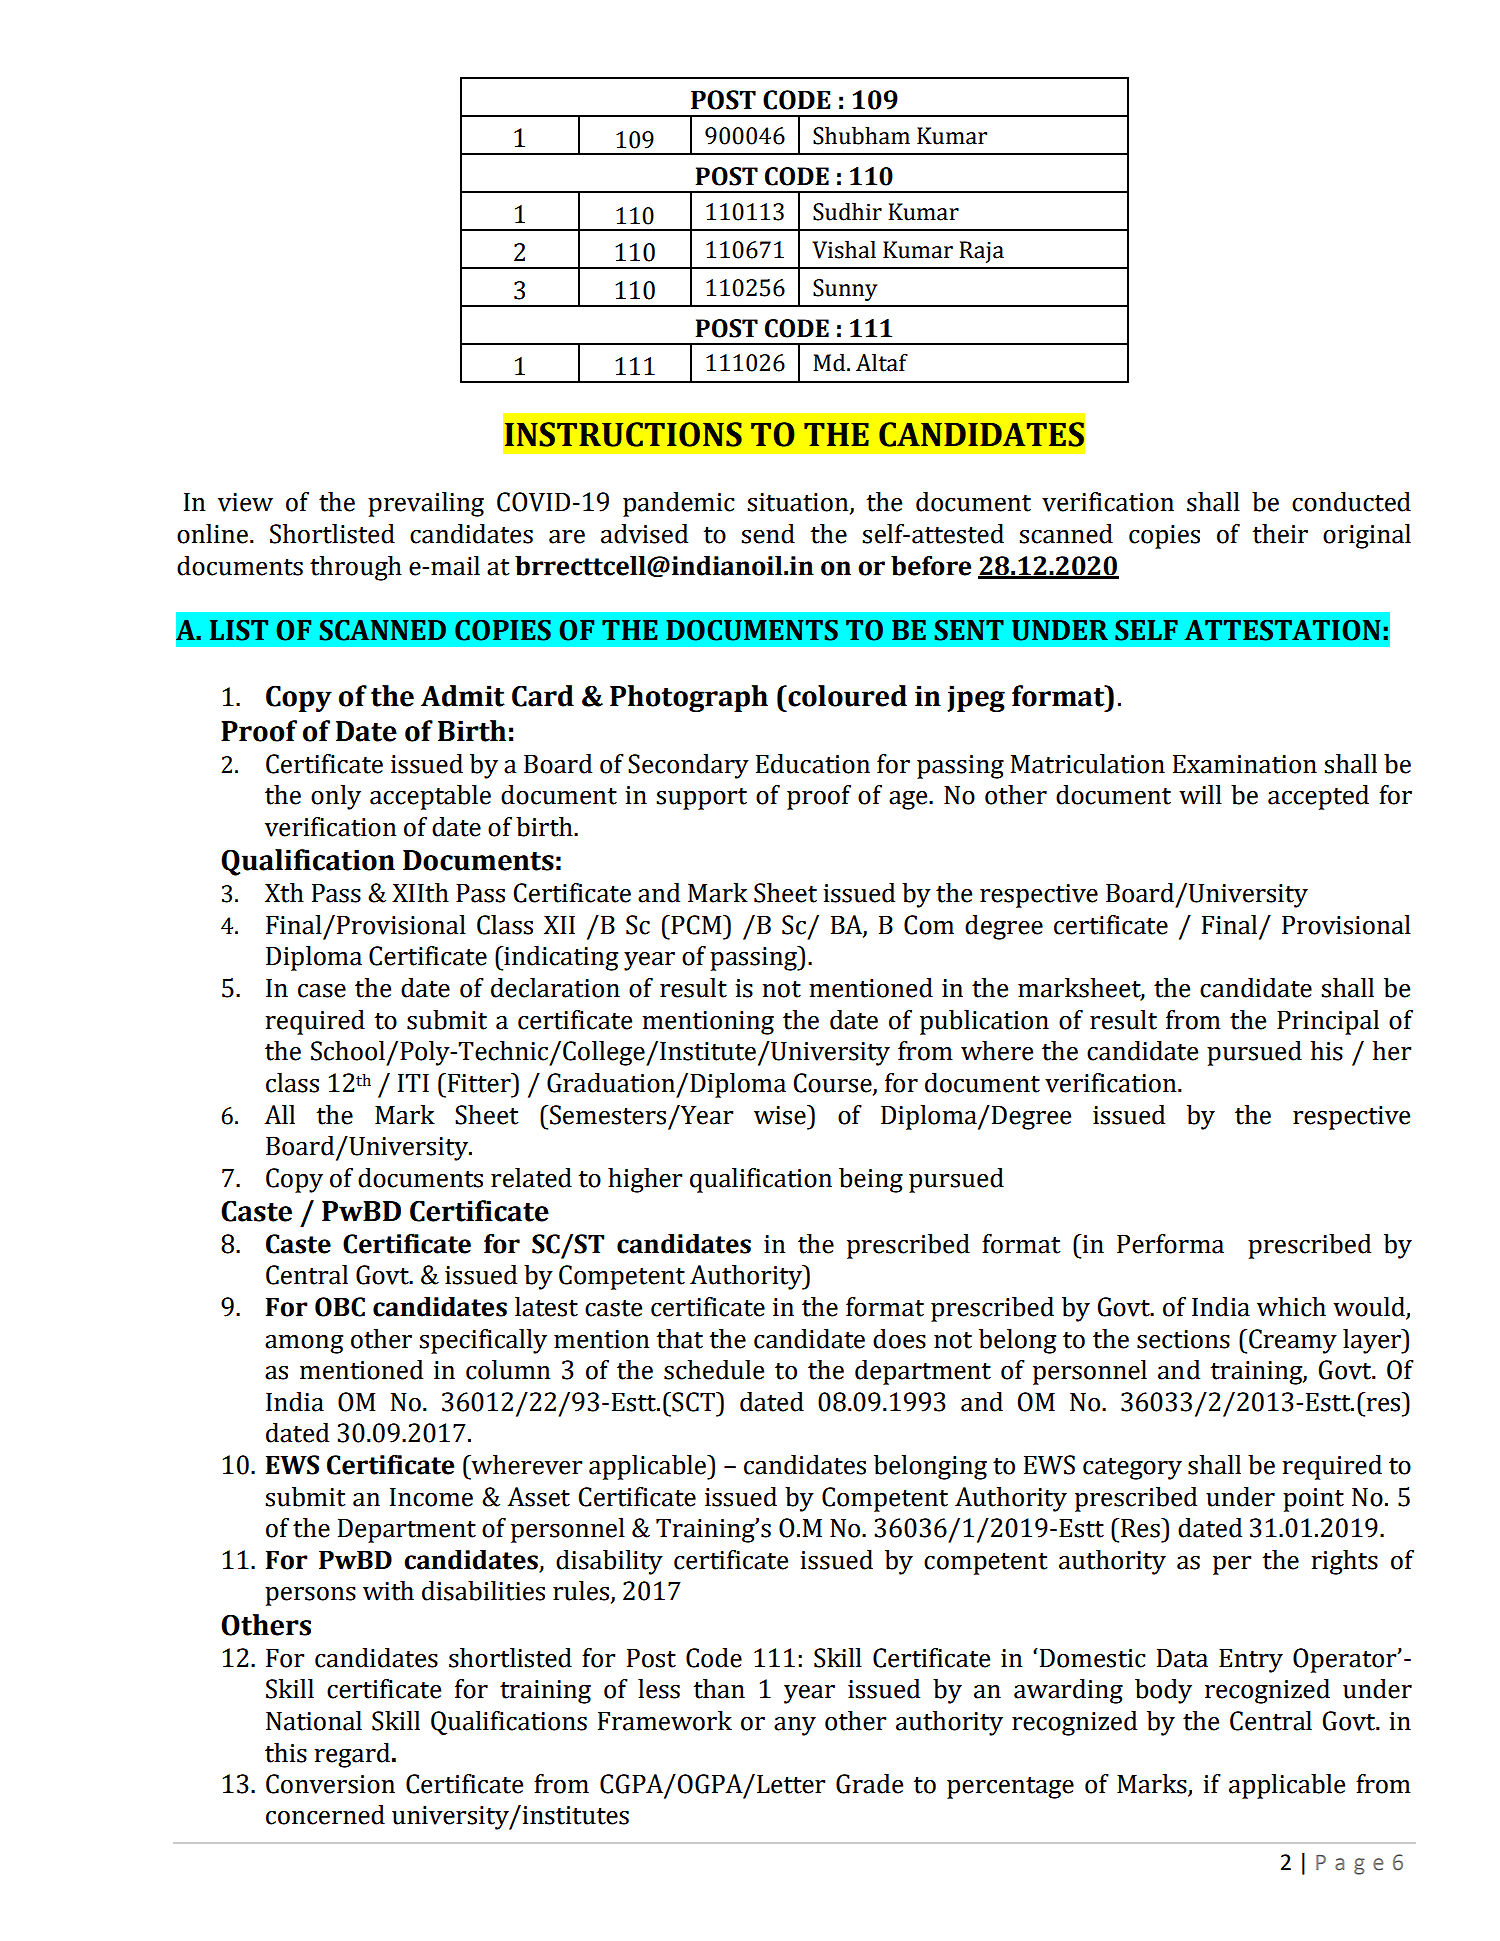 The image size is (1500, 1941). I want to click on schedule, so click(714, 1370).
